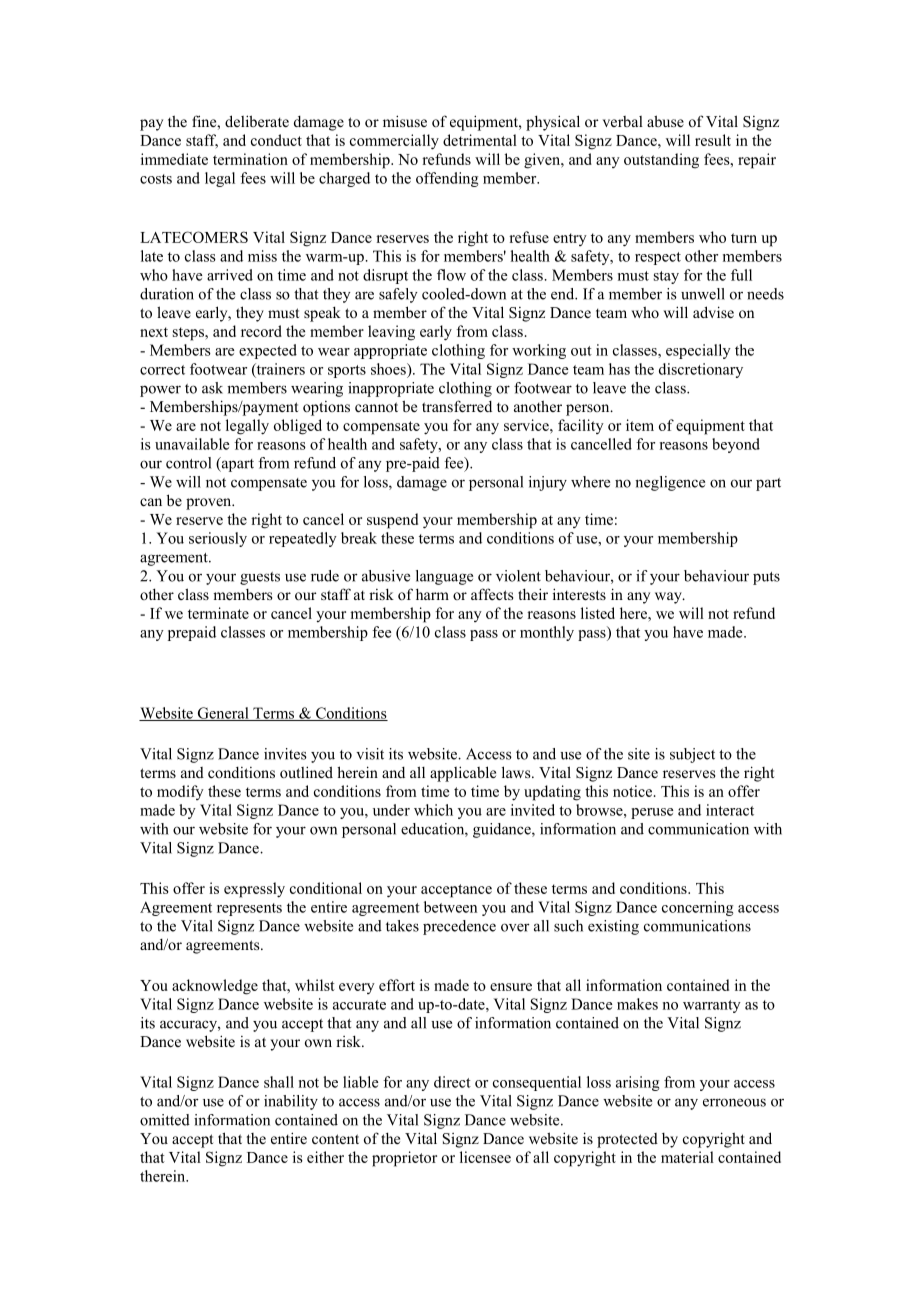  What do you see at coordinates (485, 1157) in the screenshot?
I see `licensee` at bounding box center [485, 1157].
